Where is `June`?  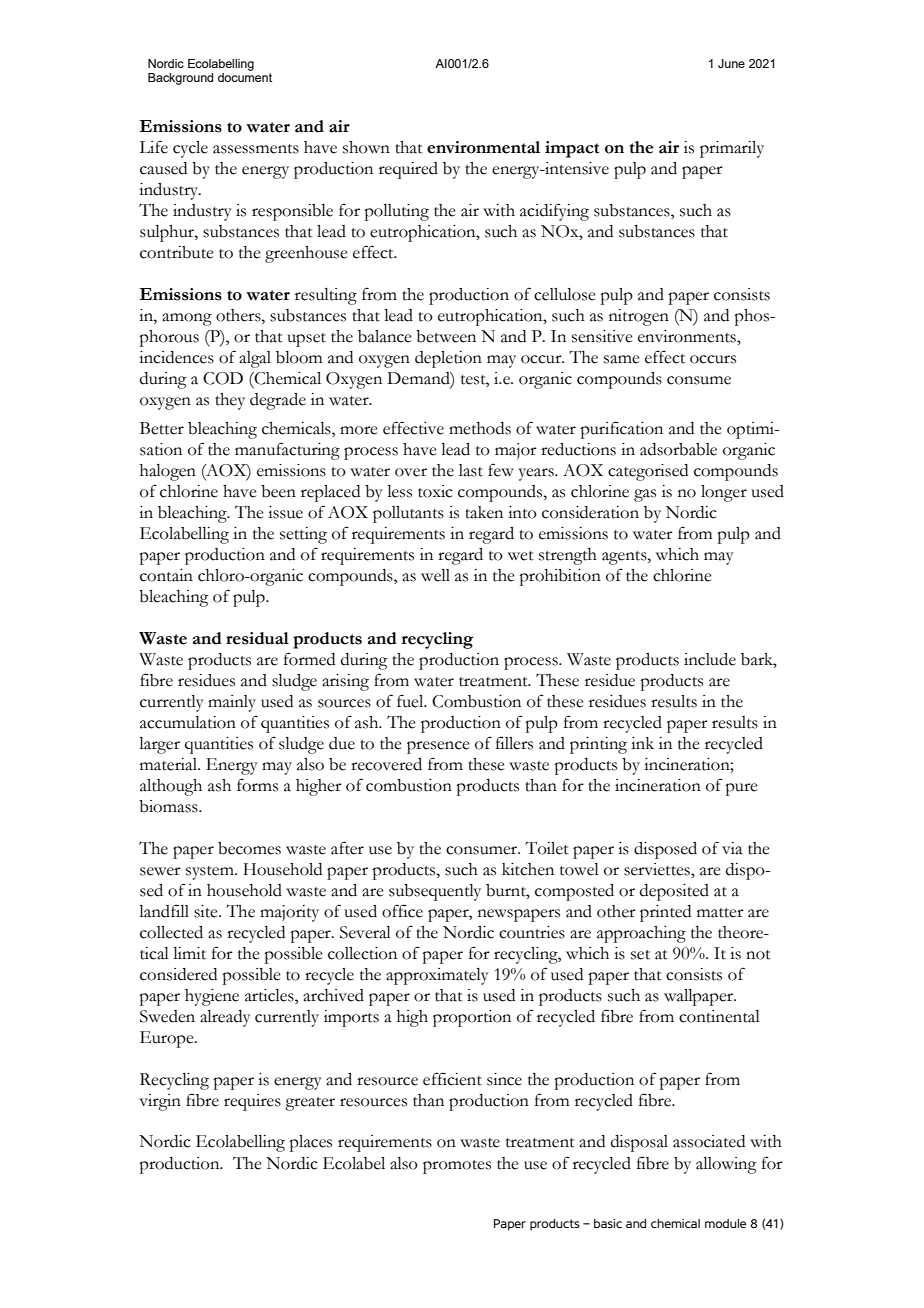
June is located at coordinates (731, 63).
